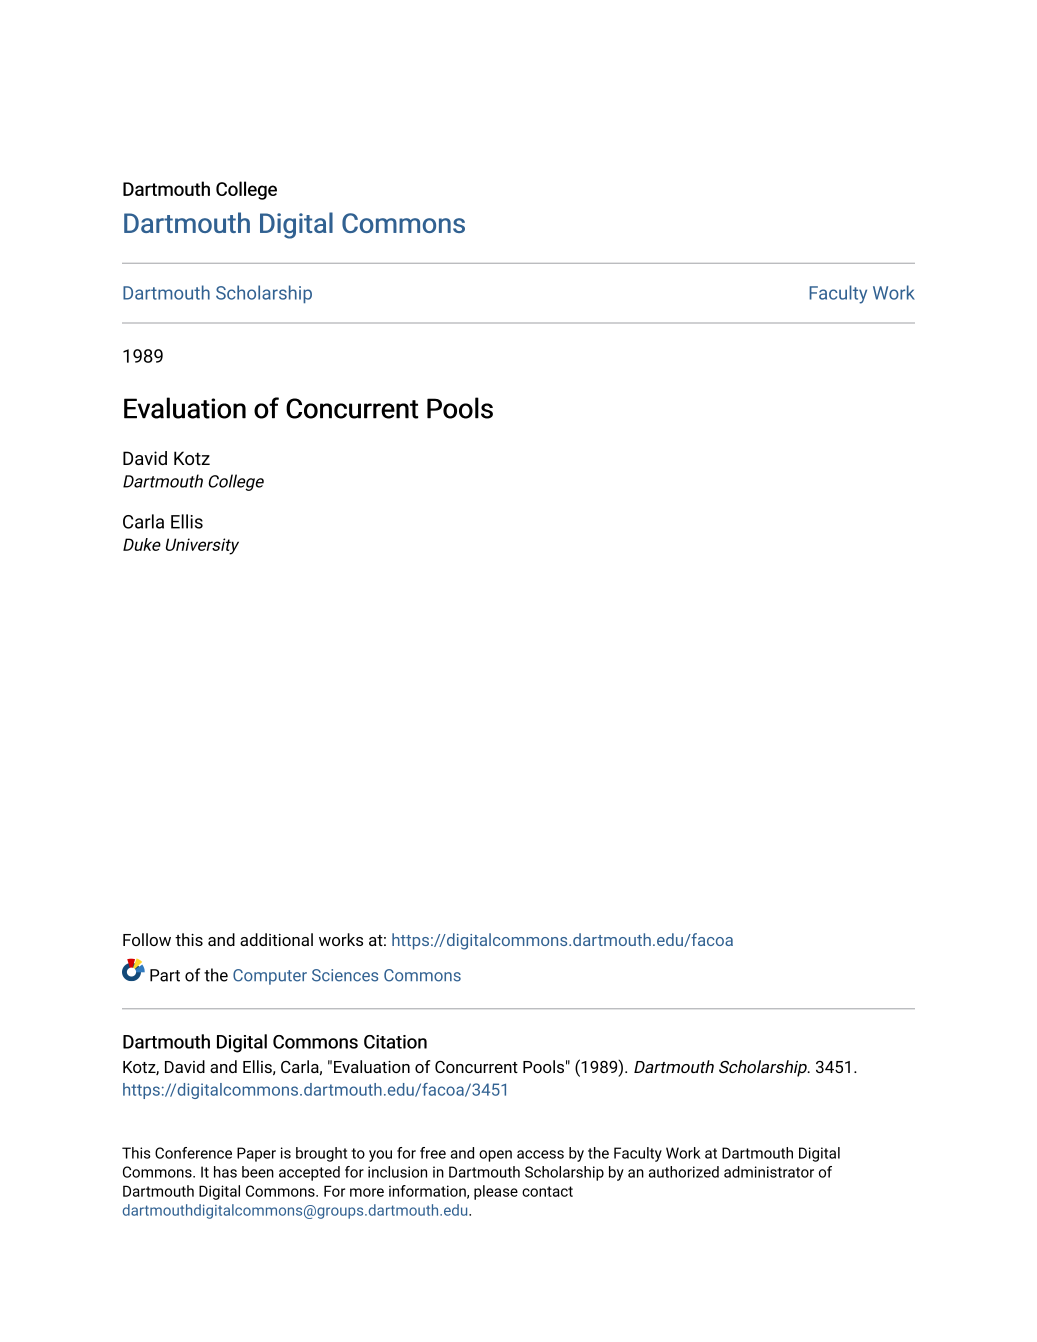 The height and width of the image is (1342, 1037). What do you see at coordinates (395, 1042) in the image?
I see `Citation` at bounding box center [395, 1042].
